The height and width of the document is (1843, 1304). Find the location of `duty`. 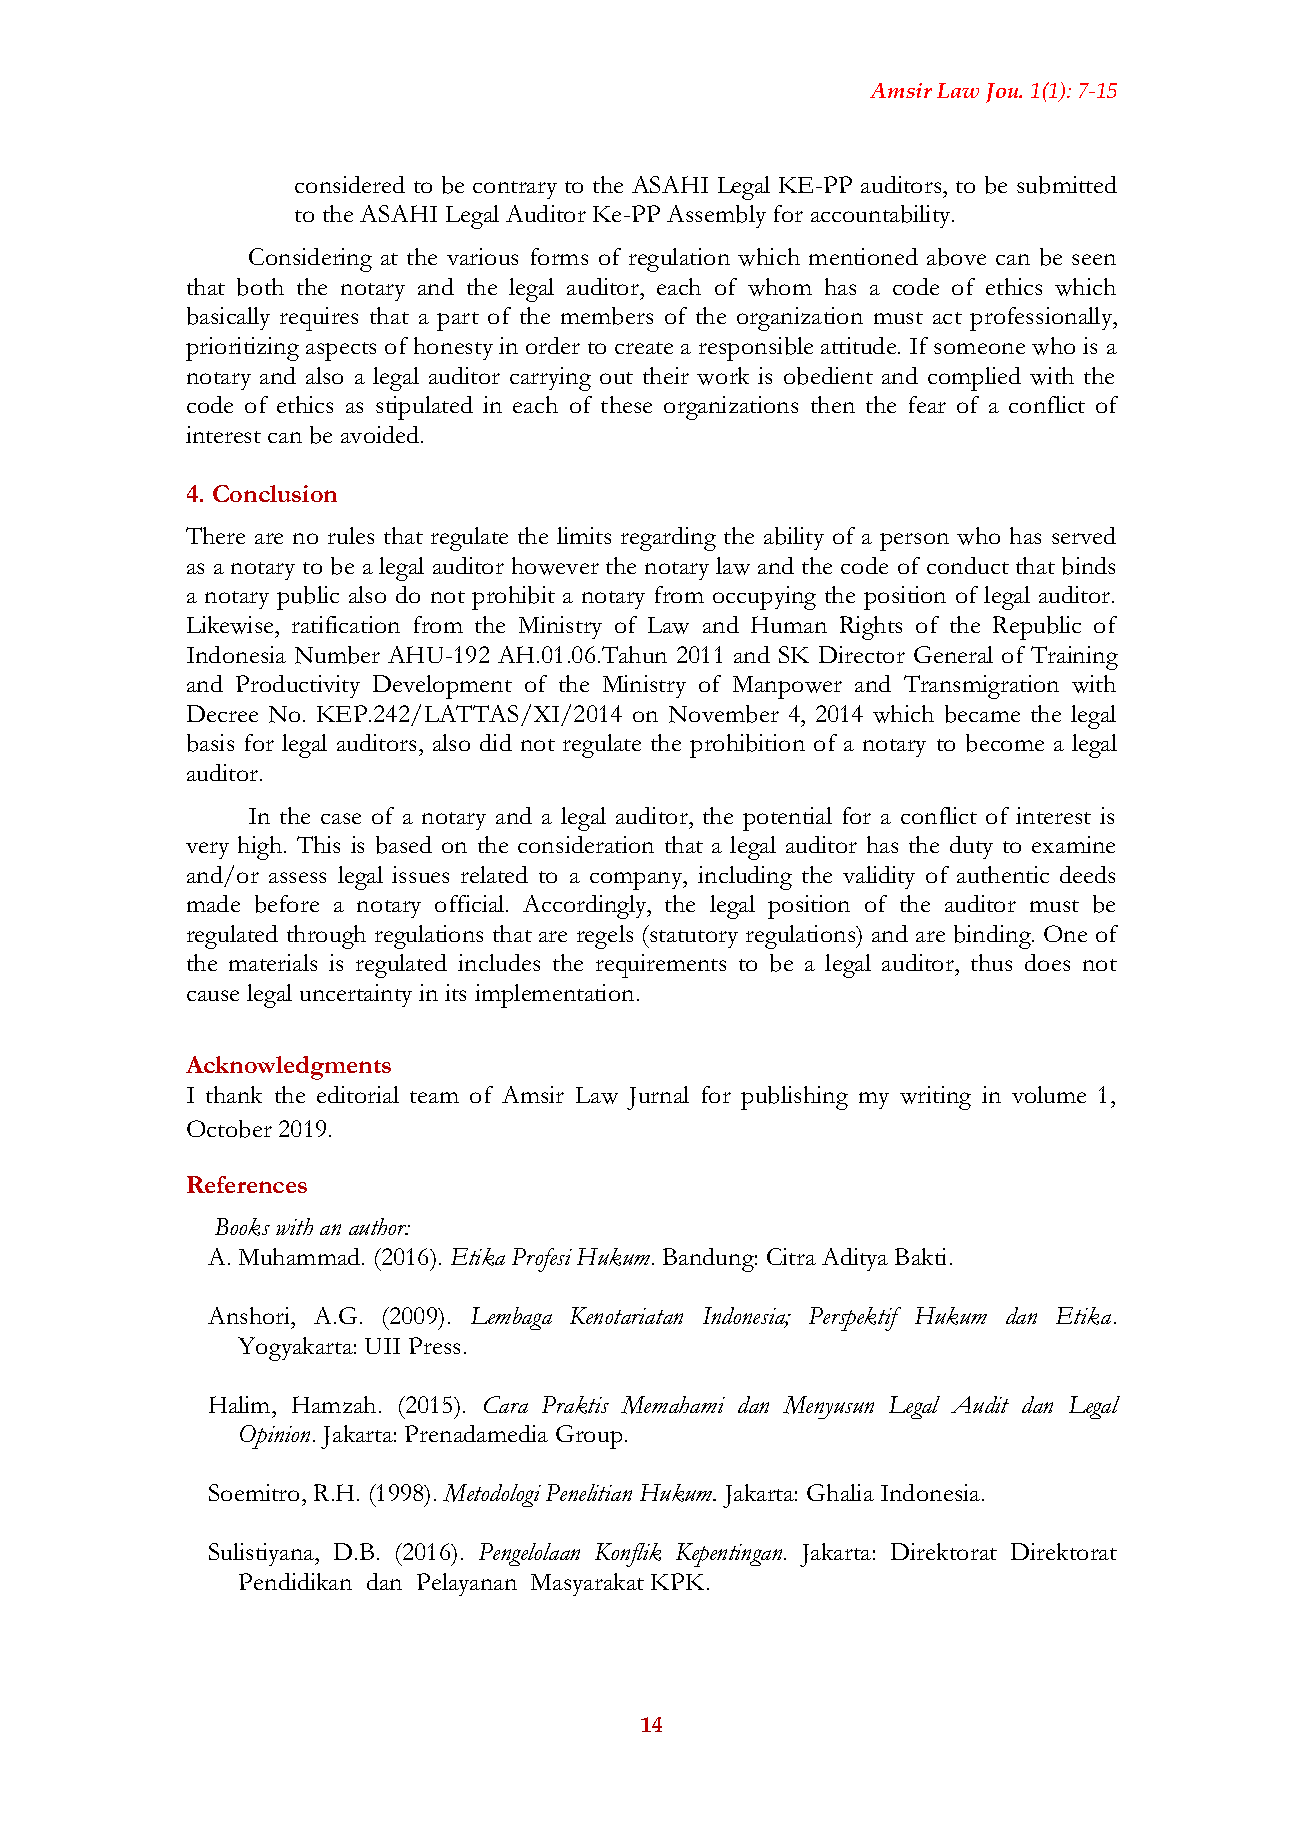

duty is located at coordinates (971, 847).
